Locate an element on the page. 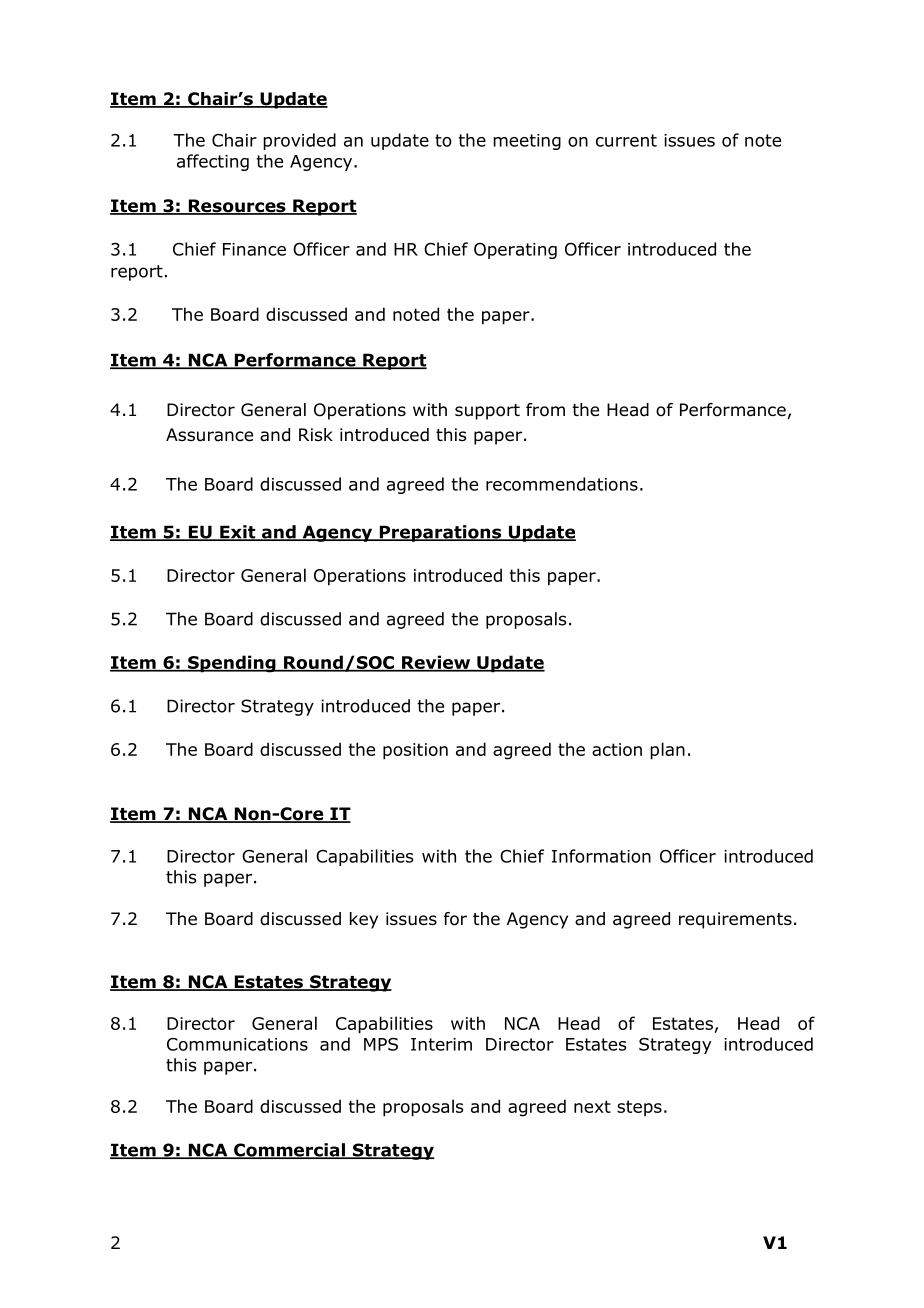 Image resolution: width=924 pixels, height=1308 pixels. Preparations is located at coordinates (440, 533).
